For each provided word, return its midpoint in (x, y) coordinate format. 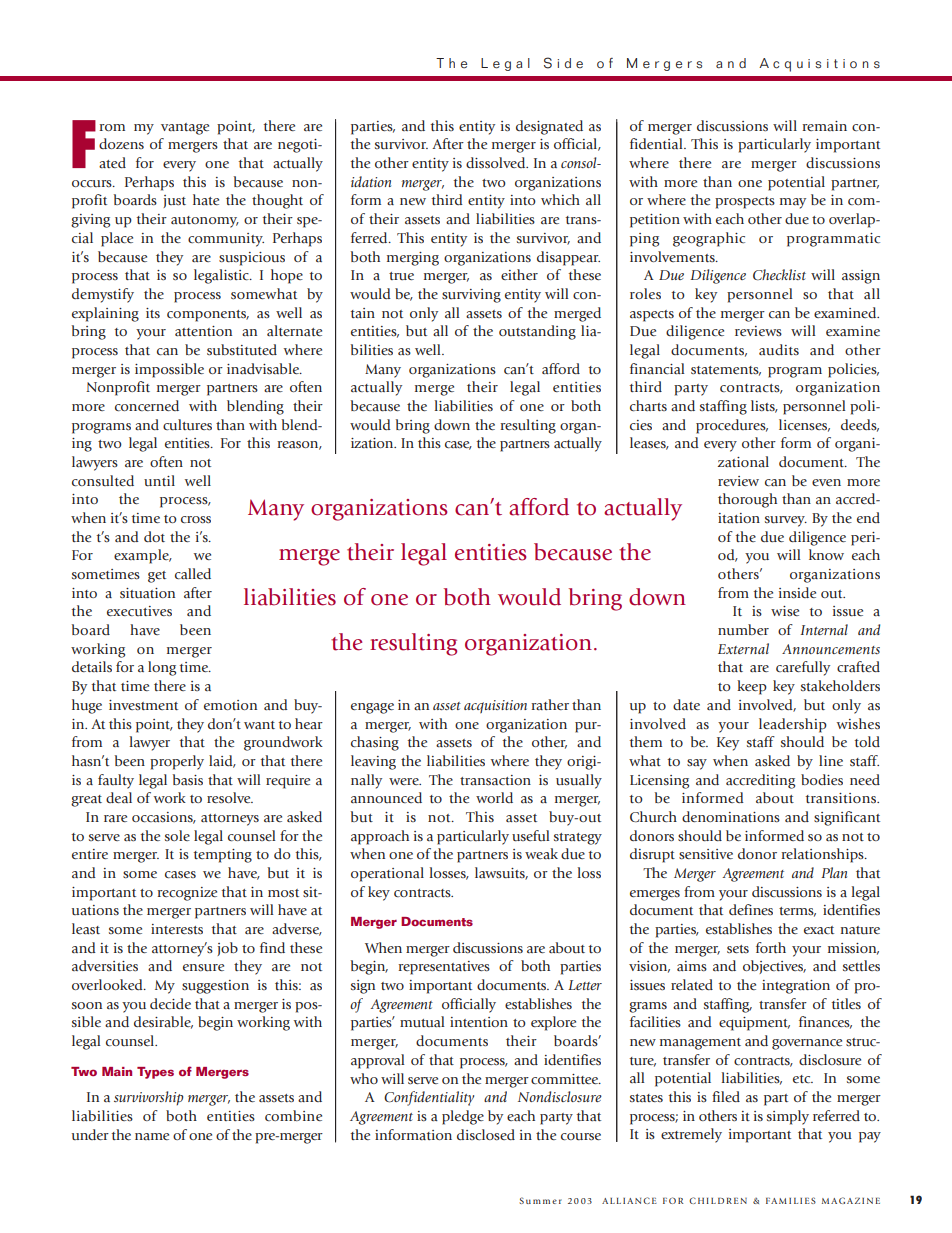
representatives (444, 968)
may (793, 203)
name (152, 1136)
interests (177, 929)
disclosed (486, 1134)
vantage (185, 129)
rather (550, 704)
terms (797, 912)
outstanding (537, 332)
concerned (147, 406)
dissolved (497, 162)
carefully (803, 668)
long (162, 668)
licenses (804, 425)
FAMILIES (791, 1200)
